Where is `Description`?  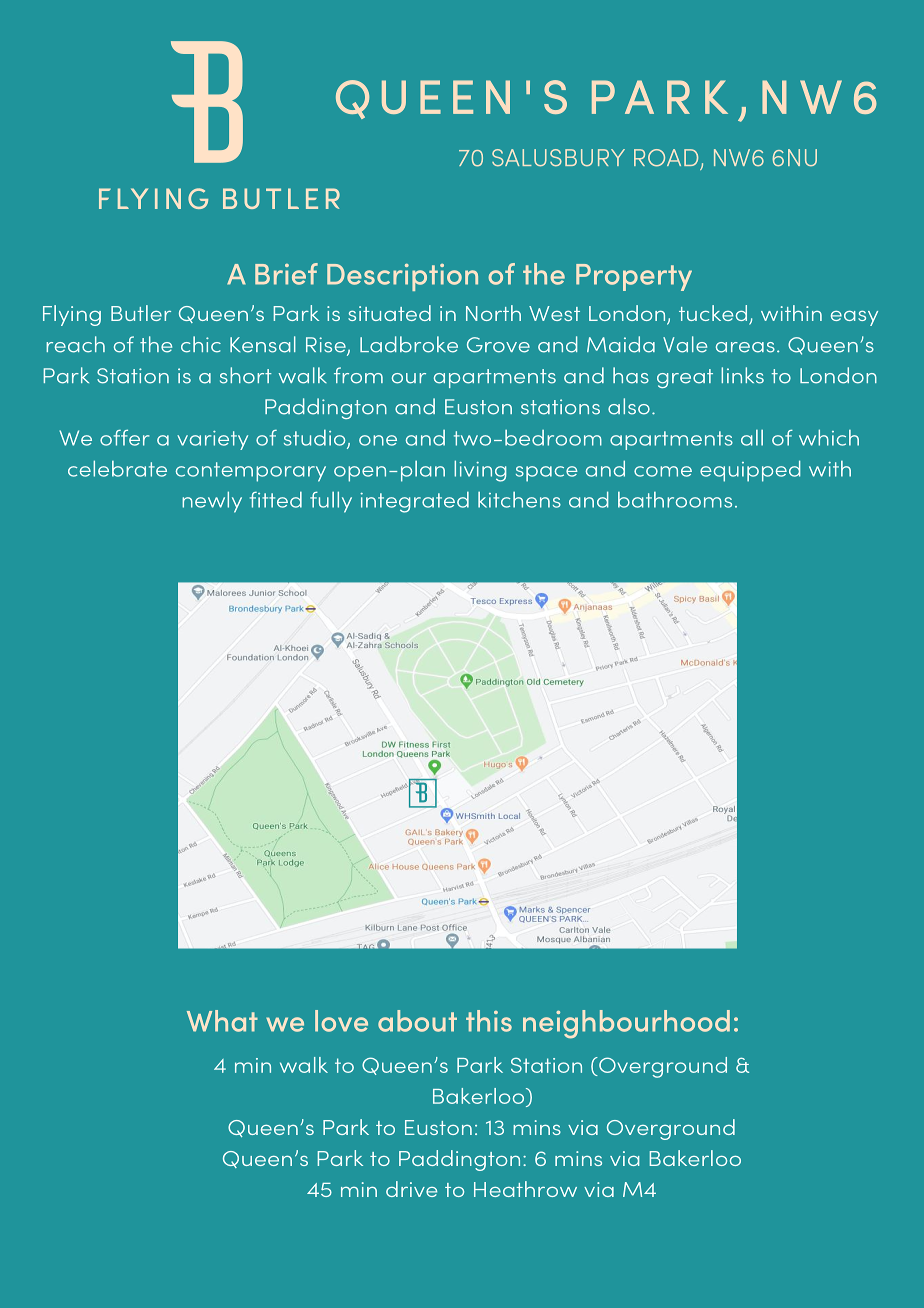 Description is located at coordinates (402, 277).
